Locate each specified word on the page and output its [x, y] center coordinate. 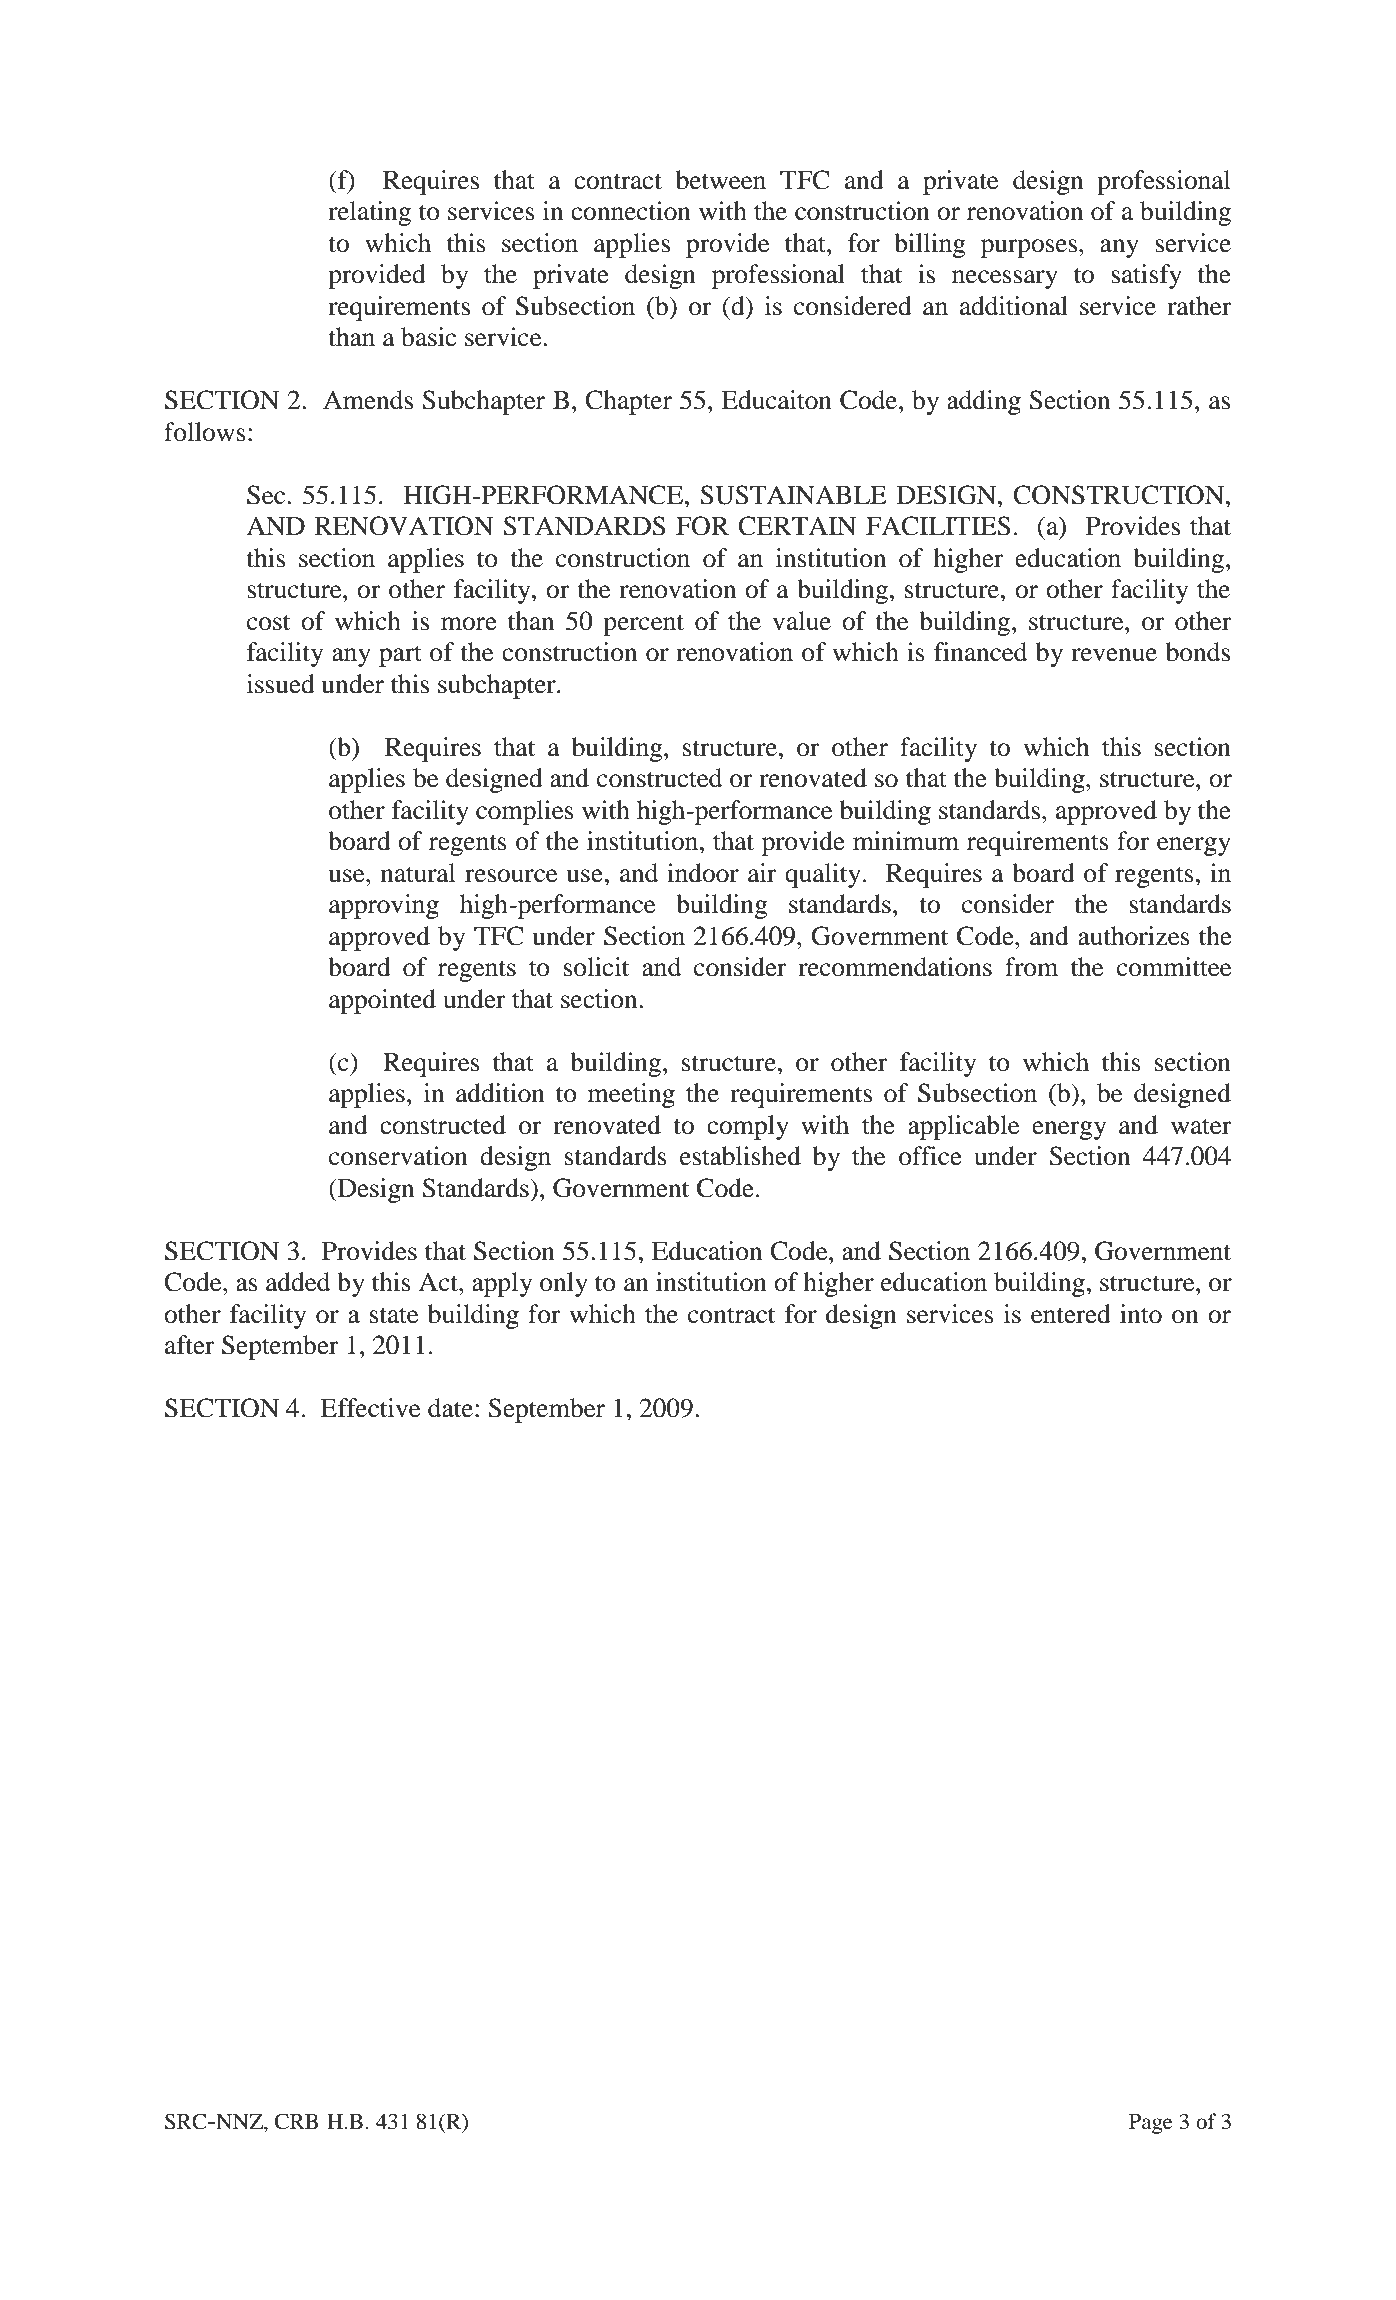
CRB [297, 2121]
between [721, 180]
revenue [1114, 655]
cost [268, 622]
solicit [596, 967]
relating [369, 213]
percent [643, 625]
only [564, 1284]
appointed [382, 1001]
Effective [370, 1408]
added [298, 1282]
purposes [1029, 248]
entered [1071, 1314]
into [1141, 1314]
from [1031, 967]
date [450, 1408]
